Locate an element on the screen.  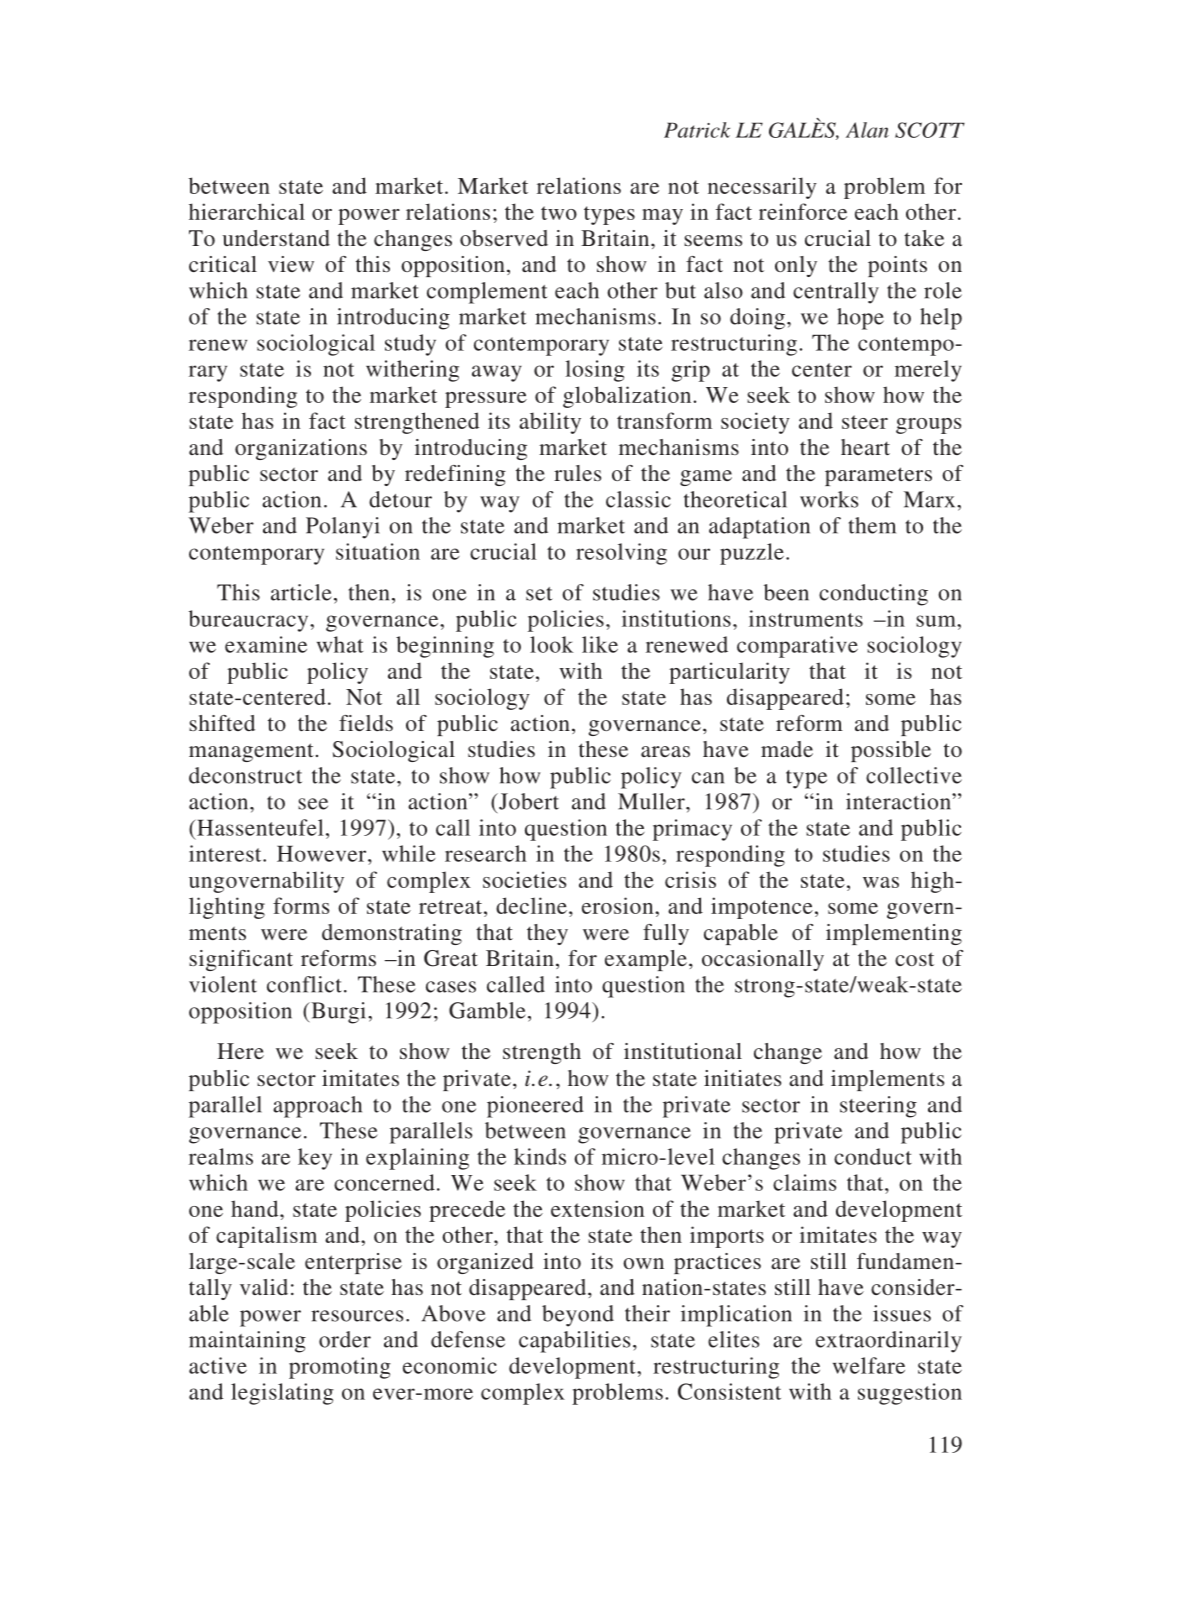
implementing is located at coordinates (894, 934).
